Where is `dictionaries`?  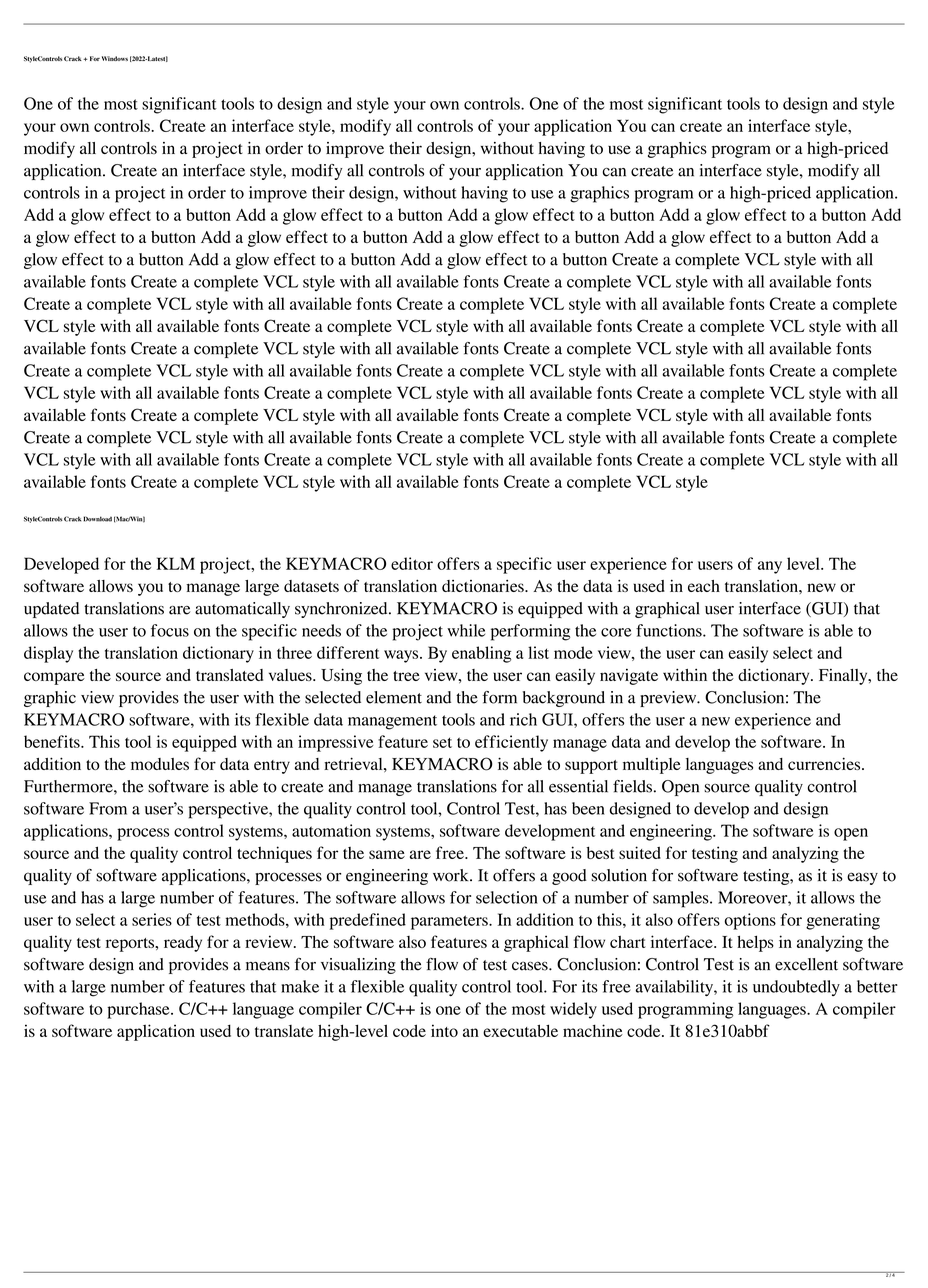 dictionaries is located at coordinates (484, 586).
